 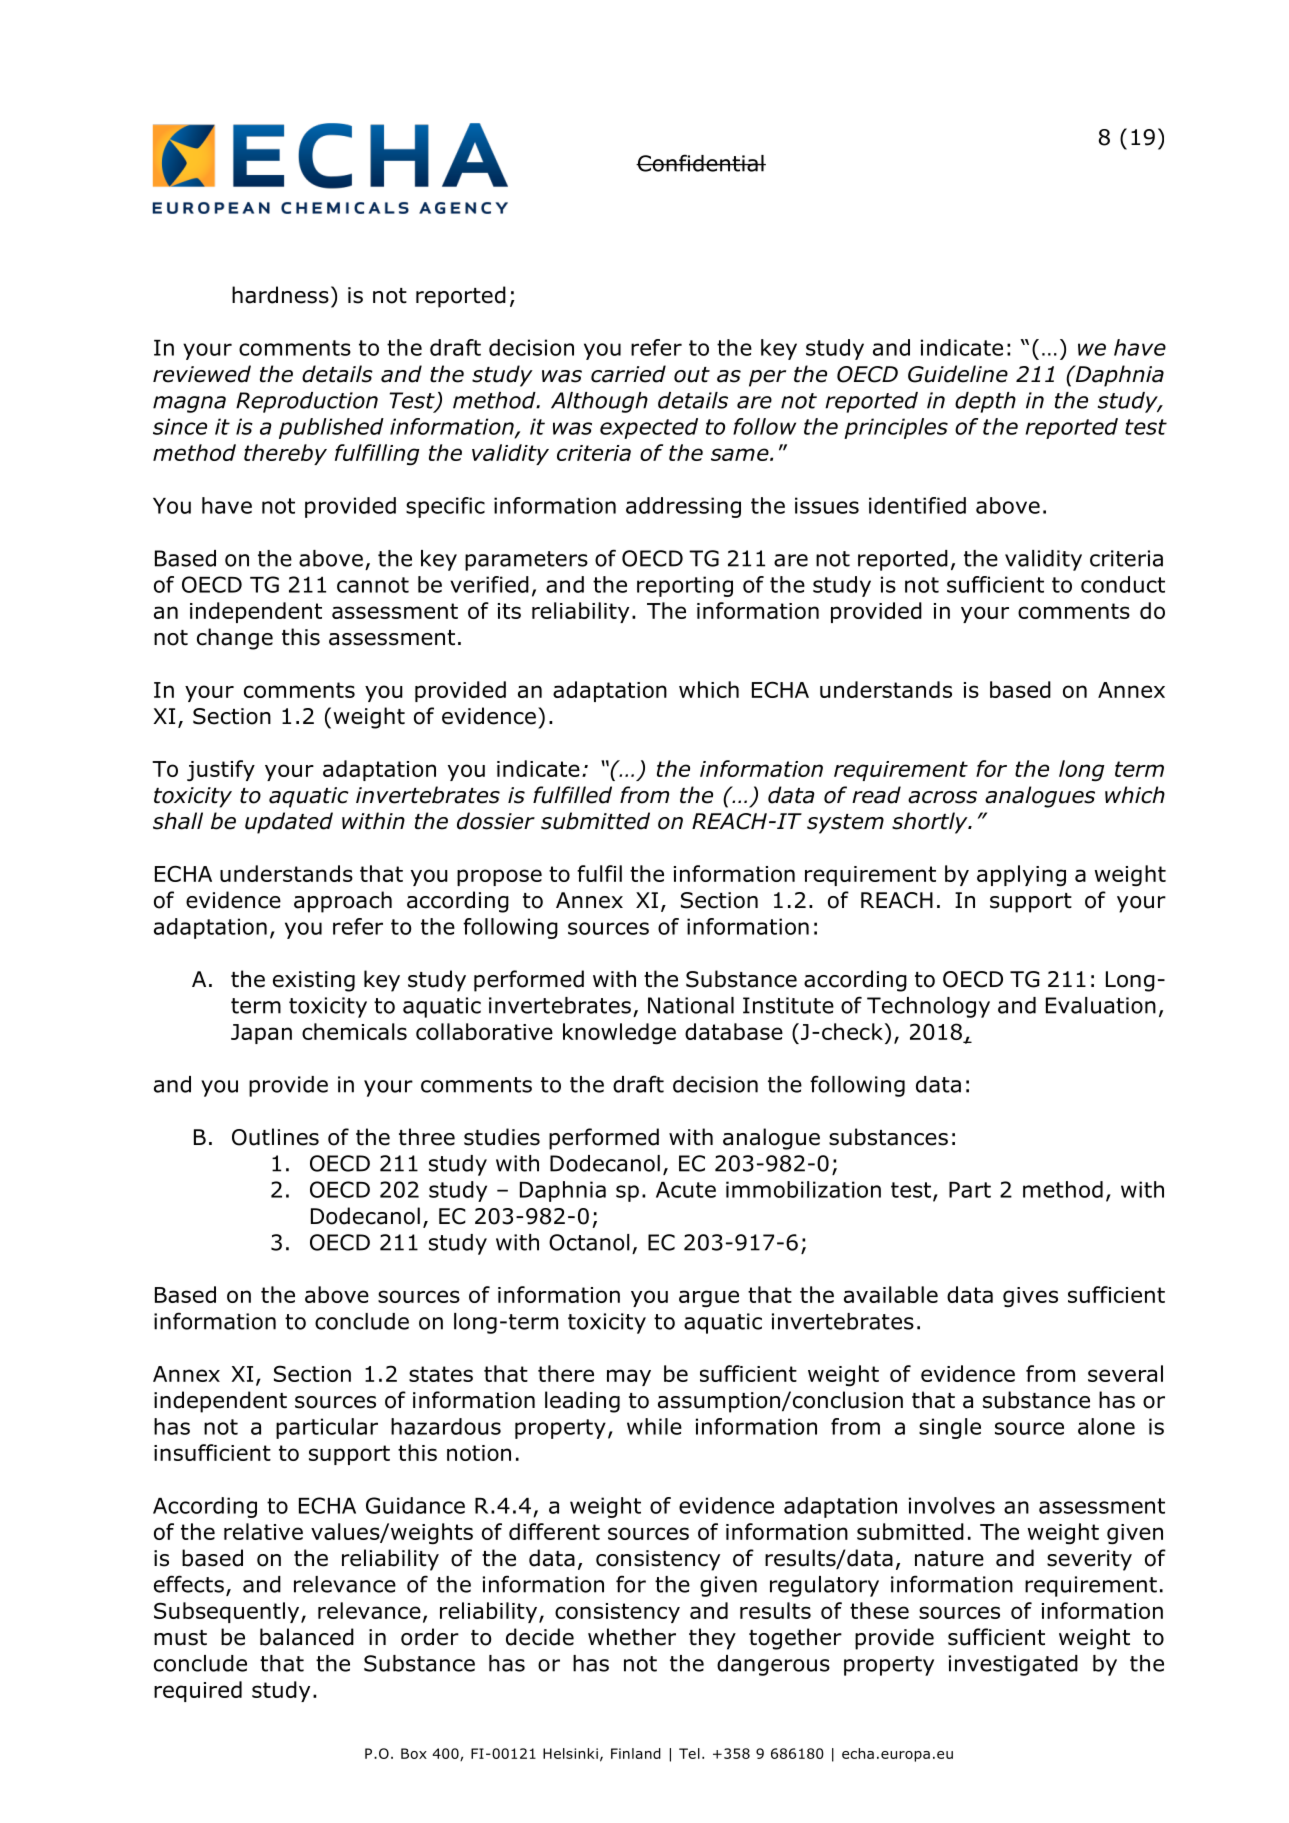 I want to click on Confidential, so click(x=701, y=163).
